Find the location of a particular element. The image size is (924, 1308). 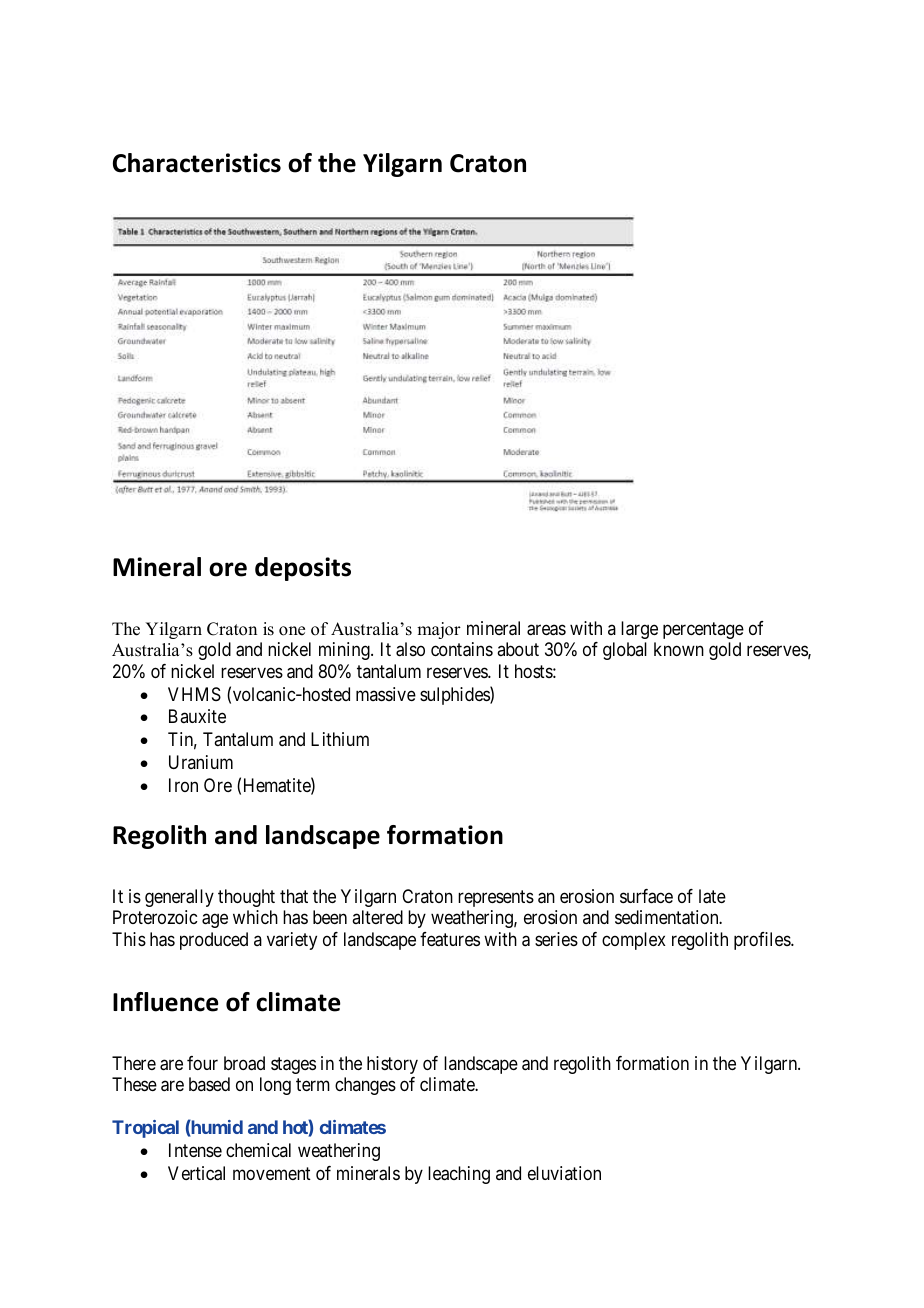

percentage is located at coordinates (703, 630).
